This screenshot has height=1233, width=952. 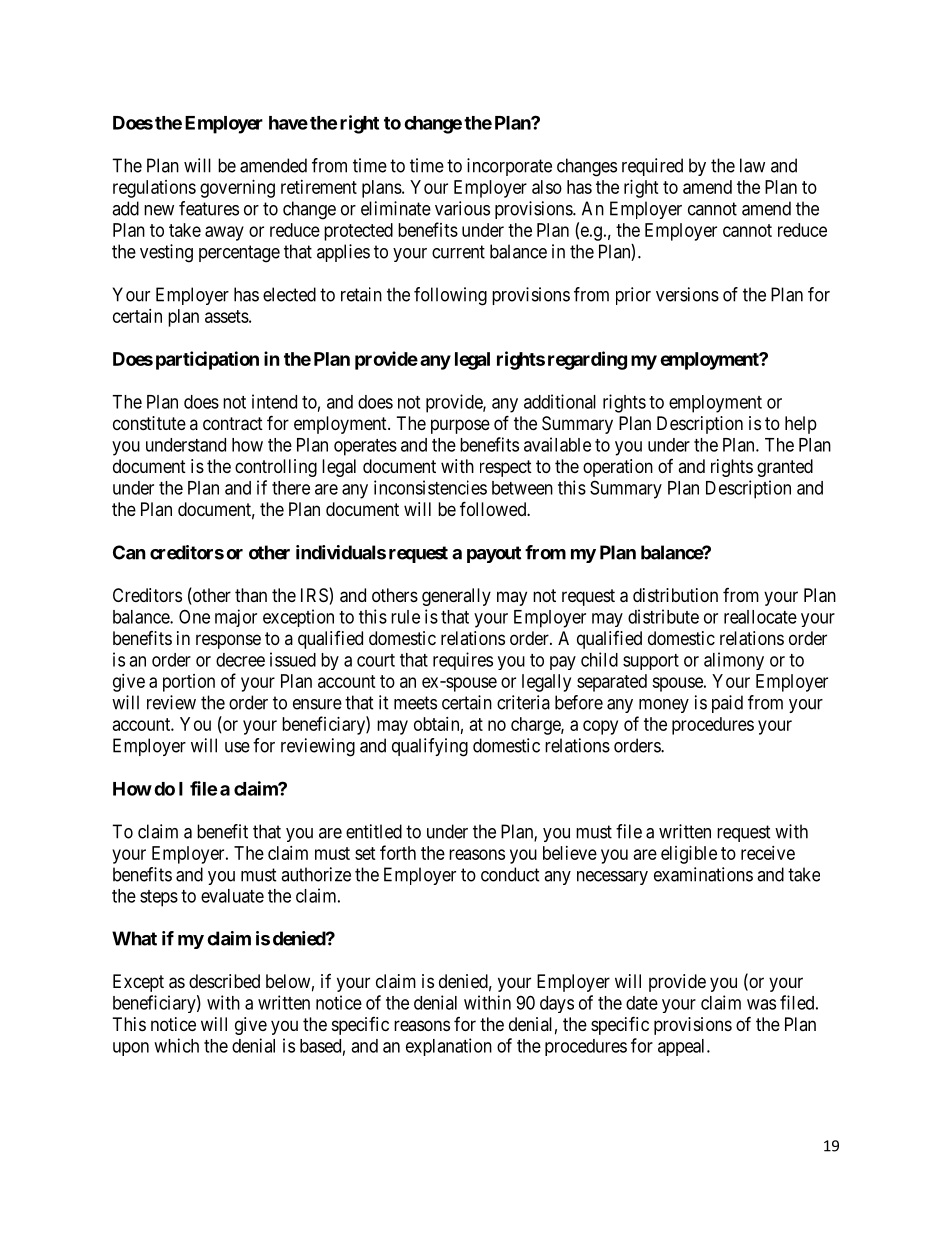 What do you see at coordinates (176, 1045) in the screenshot?
I see `which` at bounding box center [176, 1045].
